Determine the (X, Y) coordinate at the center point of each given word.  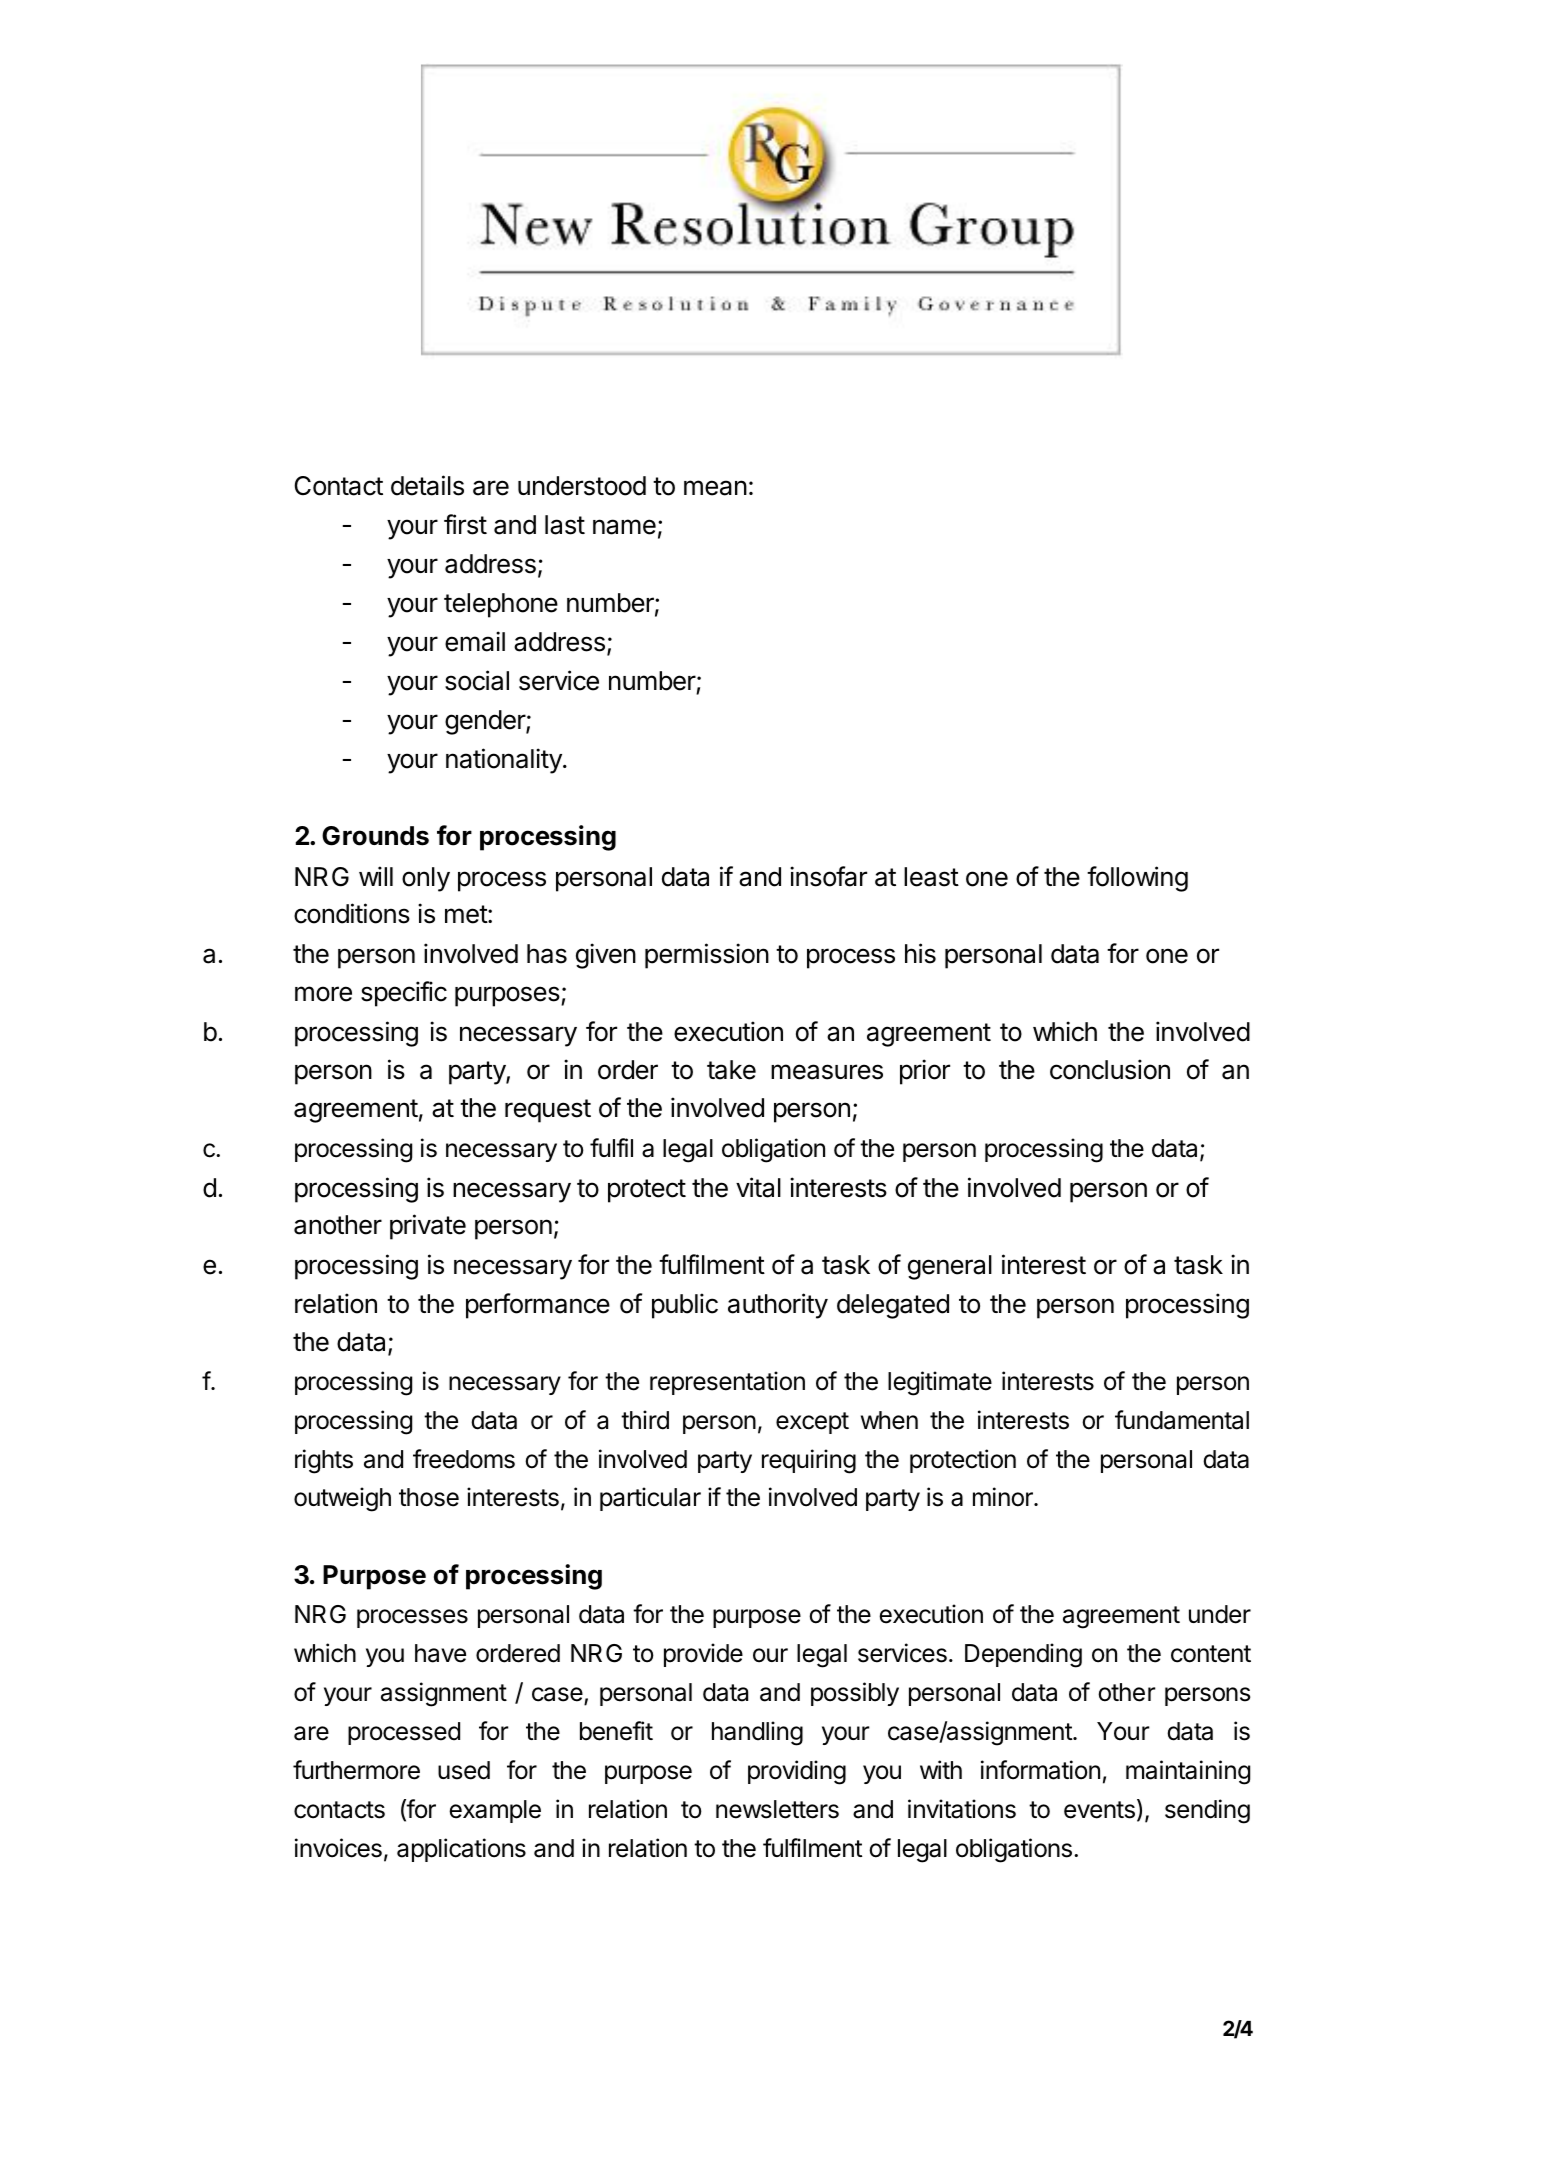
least (931, 877)
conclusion (1110, 1069)
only (426, 879)
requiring (809, 1461)
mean (715, 488)
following (1137, 879)
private (428, 1227)
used (464, 1770)
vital (758, 1187)
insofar (828, 876)
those (429, 1497)
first (465, 524)
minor (1004, 1497)
